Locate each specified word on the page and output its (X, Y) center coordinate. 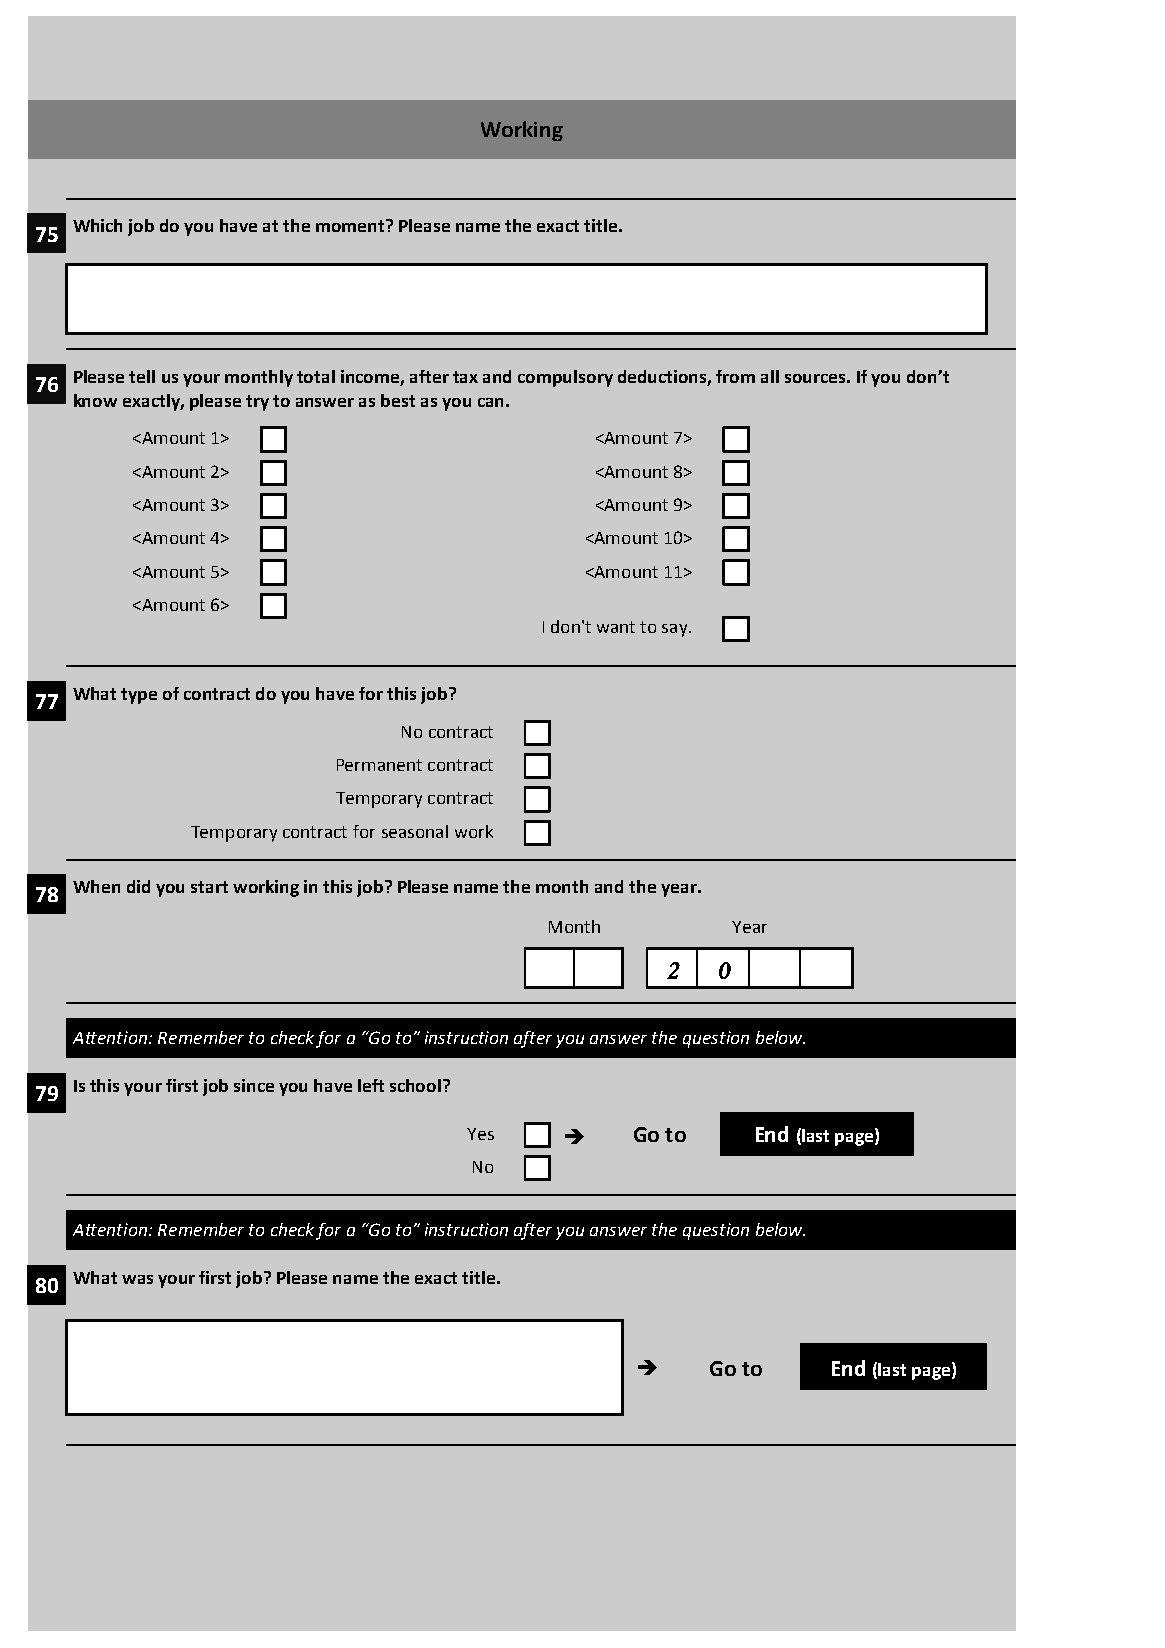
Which (97, 225)
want (616, 627)
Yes (480, 1134)
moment (351, 225)
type (139, 696)
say (676, 630)
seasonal (415, 831)
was (137, 1279)
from (735, 376)
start (209, 887)
